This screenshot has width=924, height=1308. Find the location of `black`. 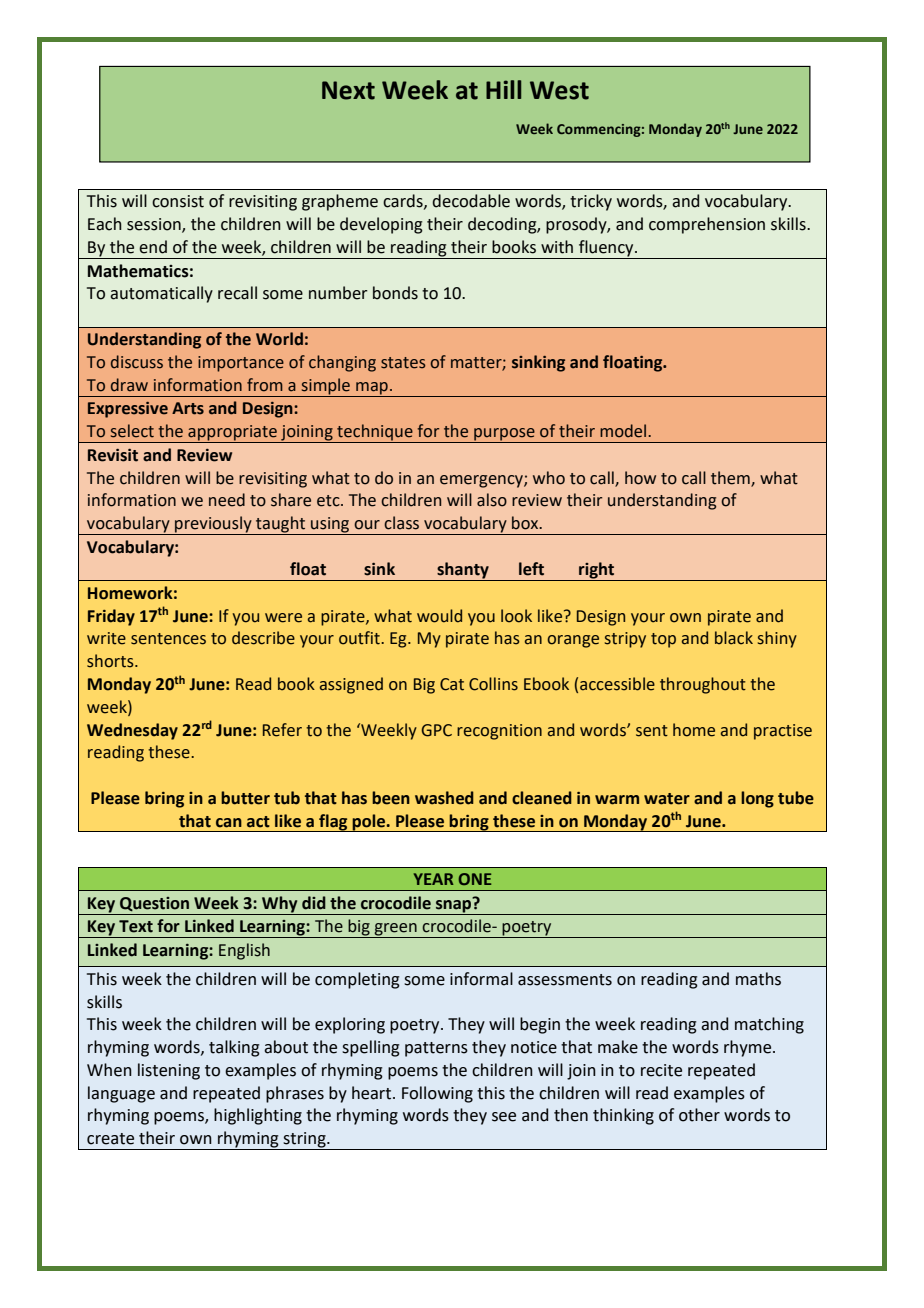

black is located at coordinates (734, 638).
